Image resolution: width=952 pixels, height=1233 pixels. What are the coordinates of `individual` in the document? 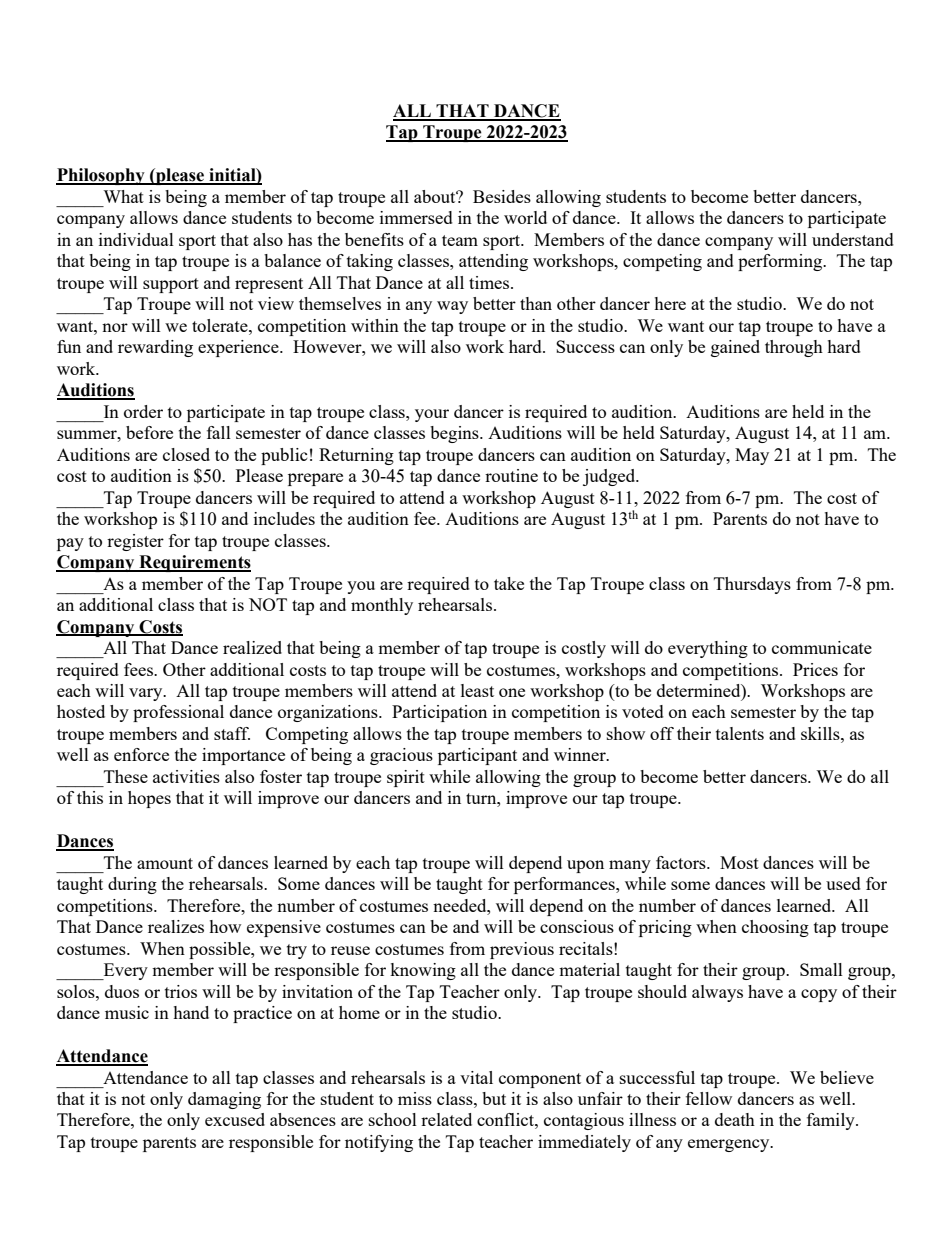 It's located at (136, 239).
